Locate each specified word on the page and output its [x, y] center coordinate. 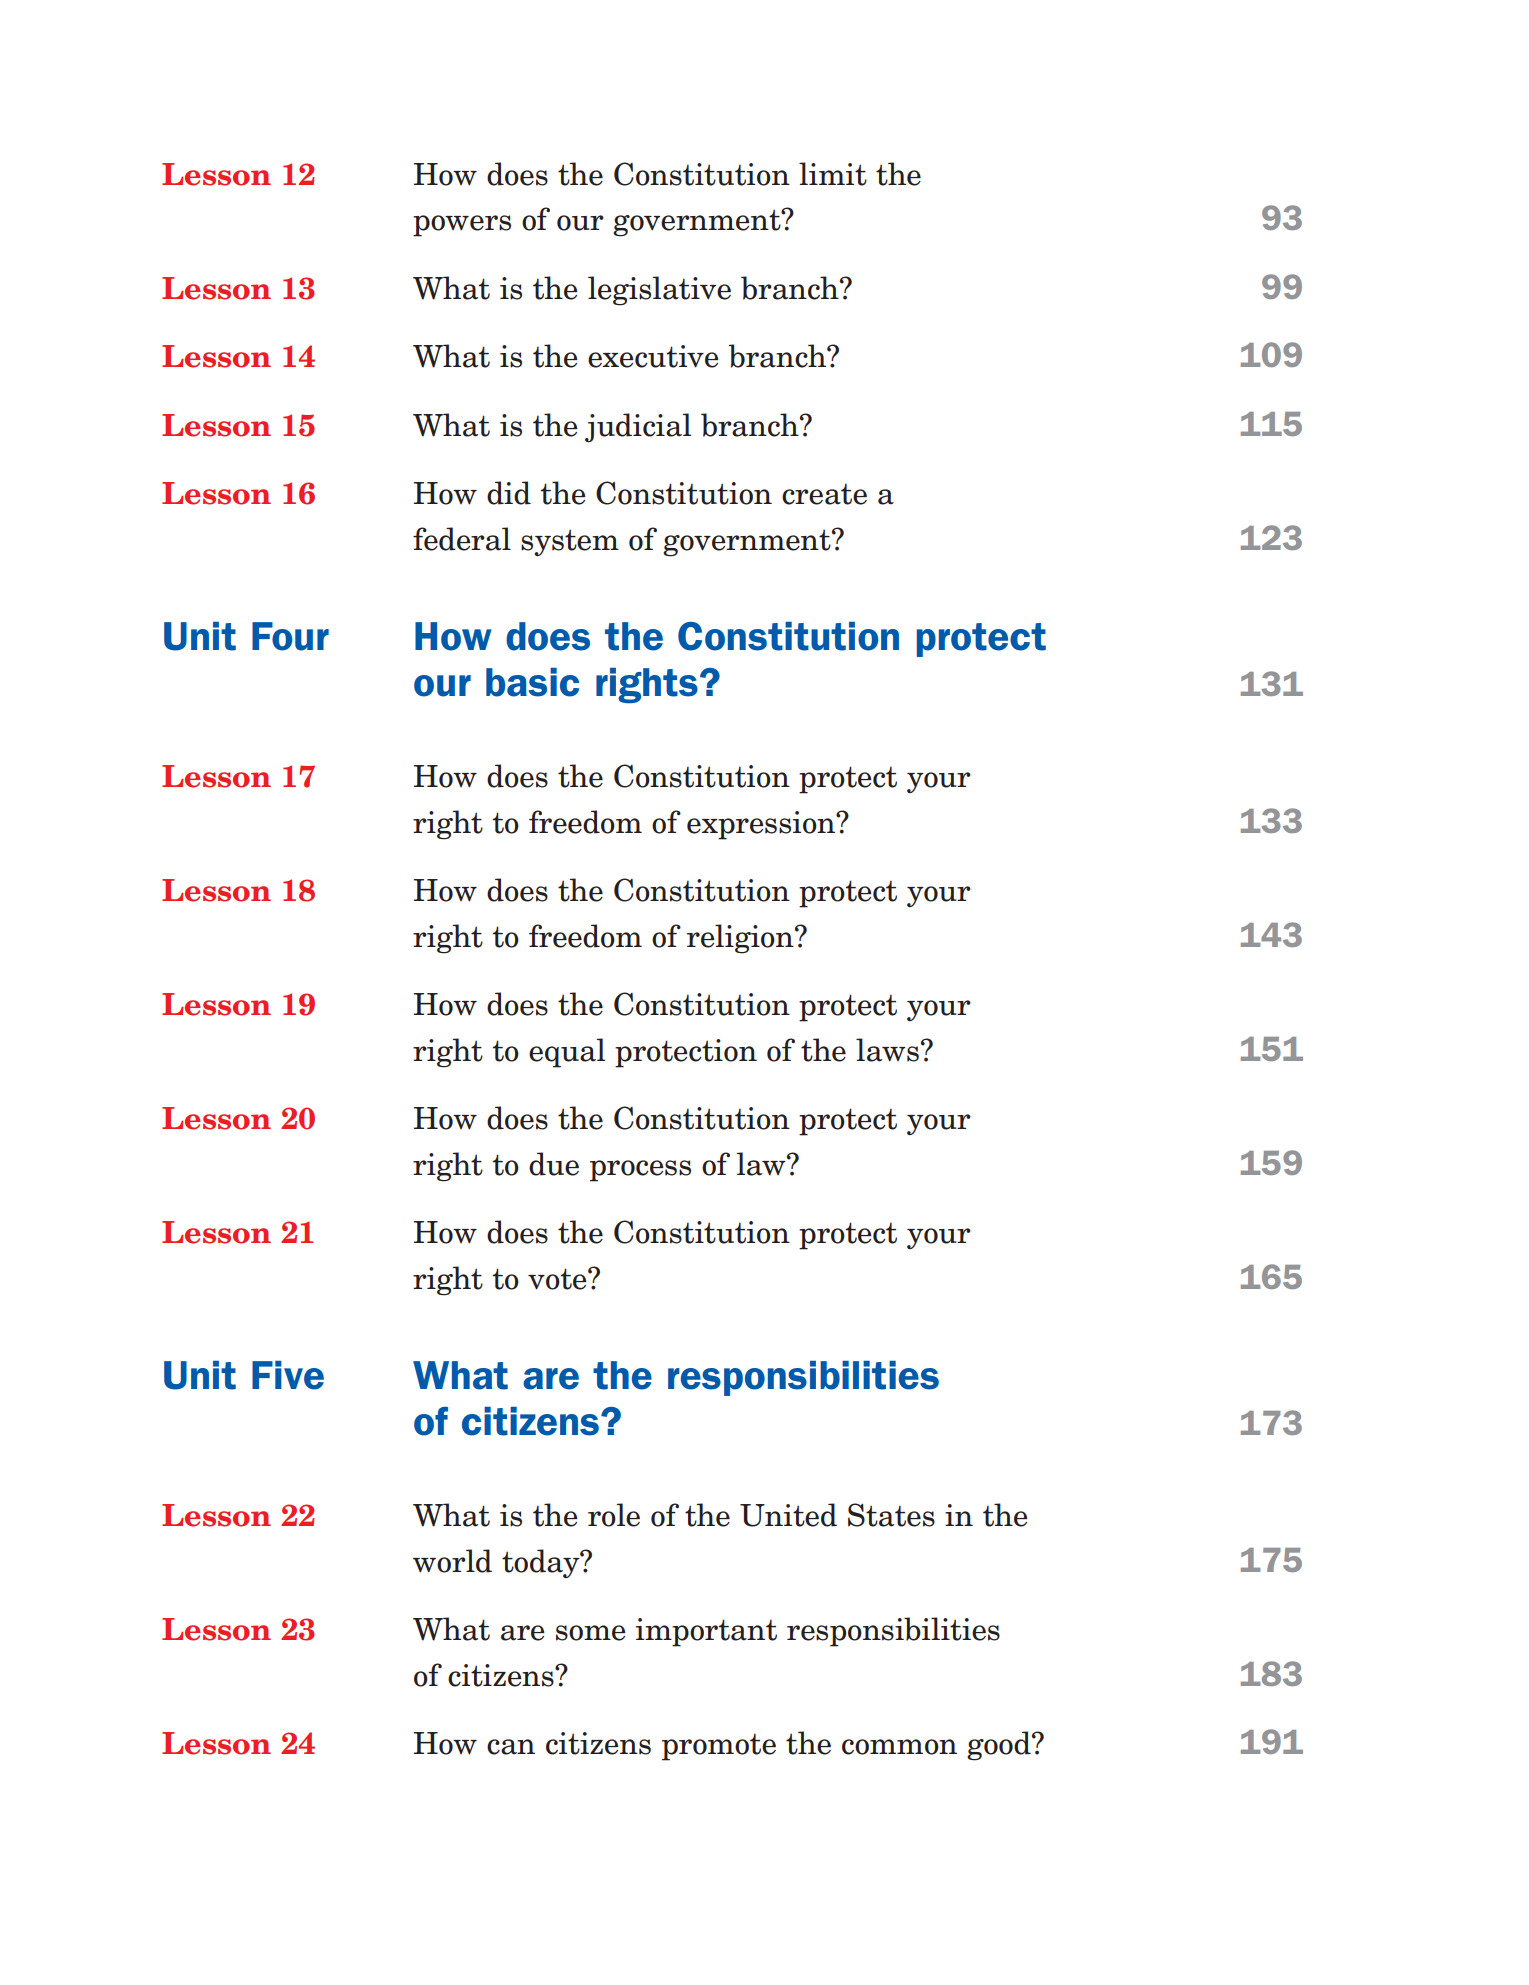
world [452, 1561]
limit [833, 174]
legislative [659, 291]
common [899, 1747]
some [591, 1633]
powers [462, 226]
